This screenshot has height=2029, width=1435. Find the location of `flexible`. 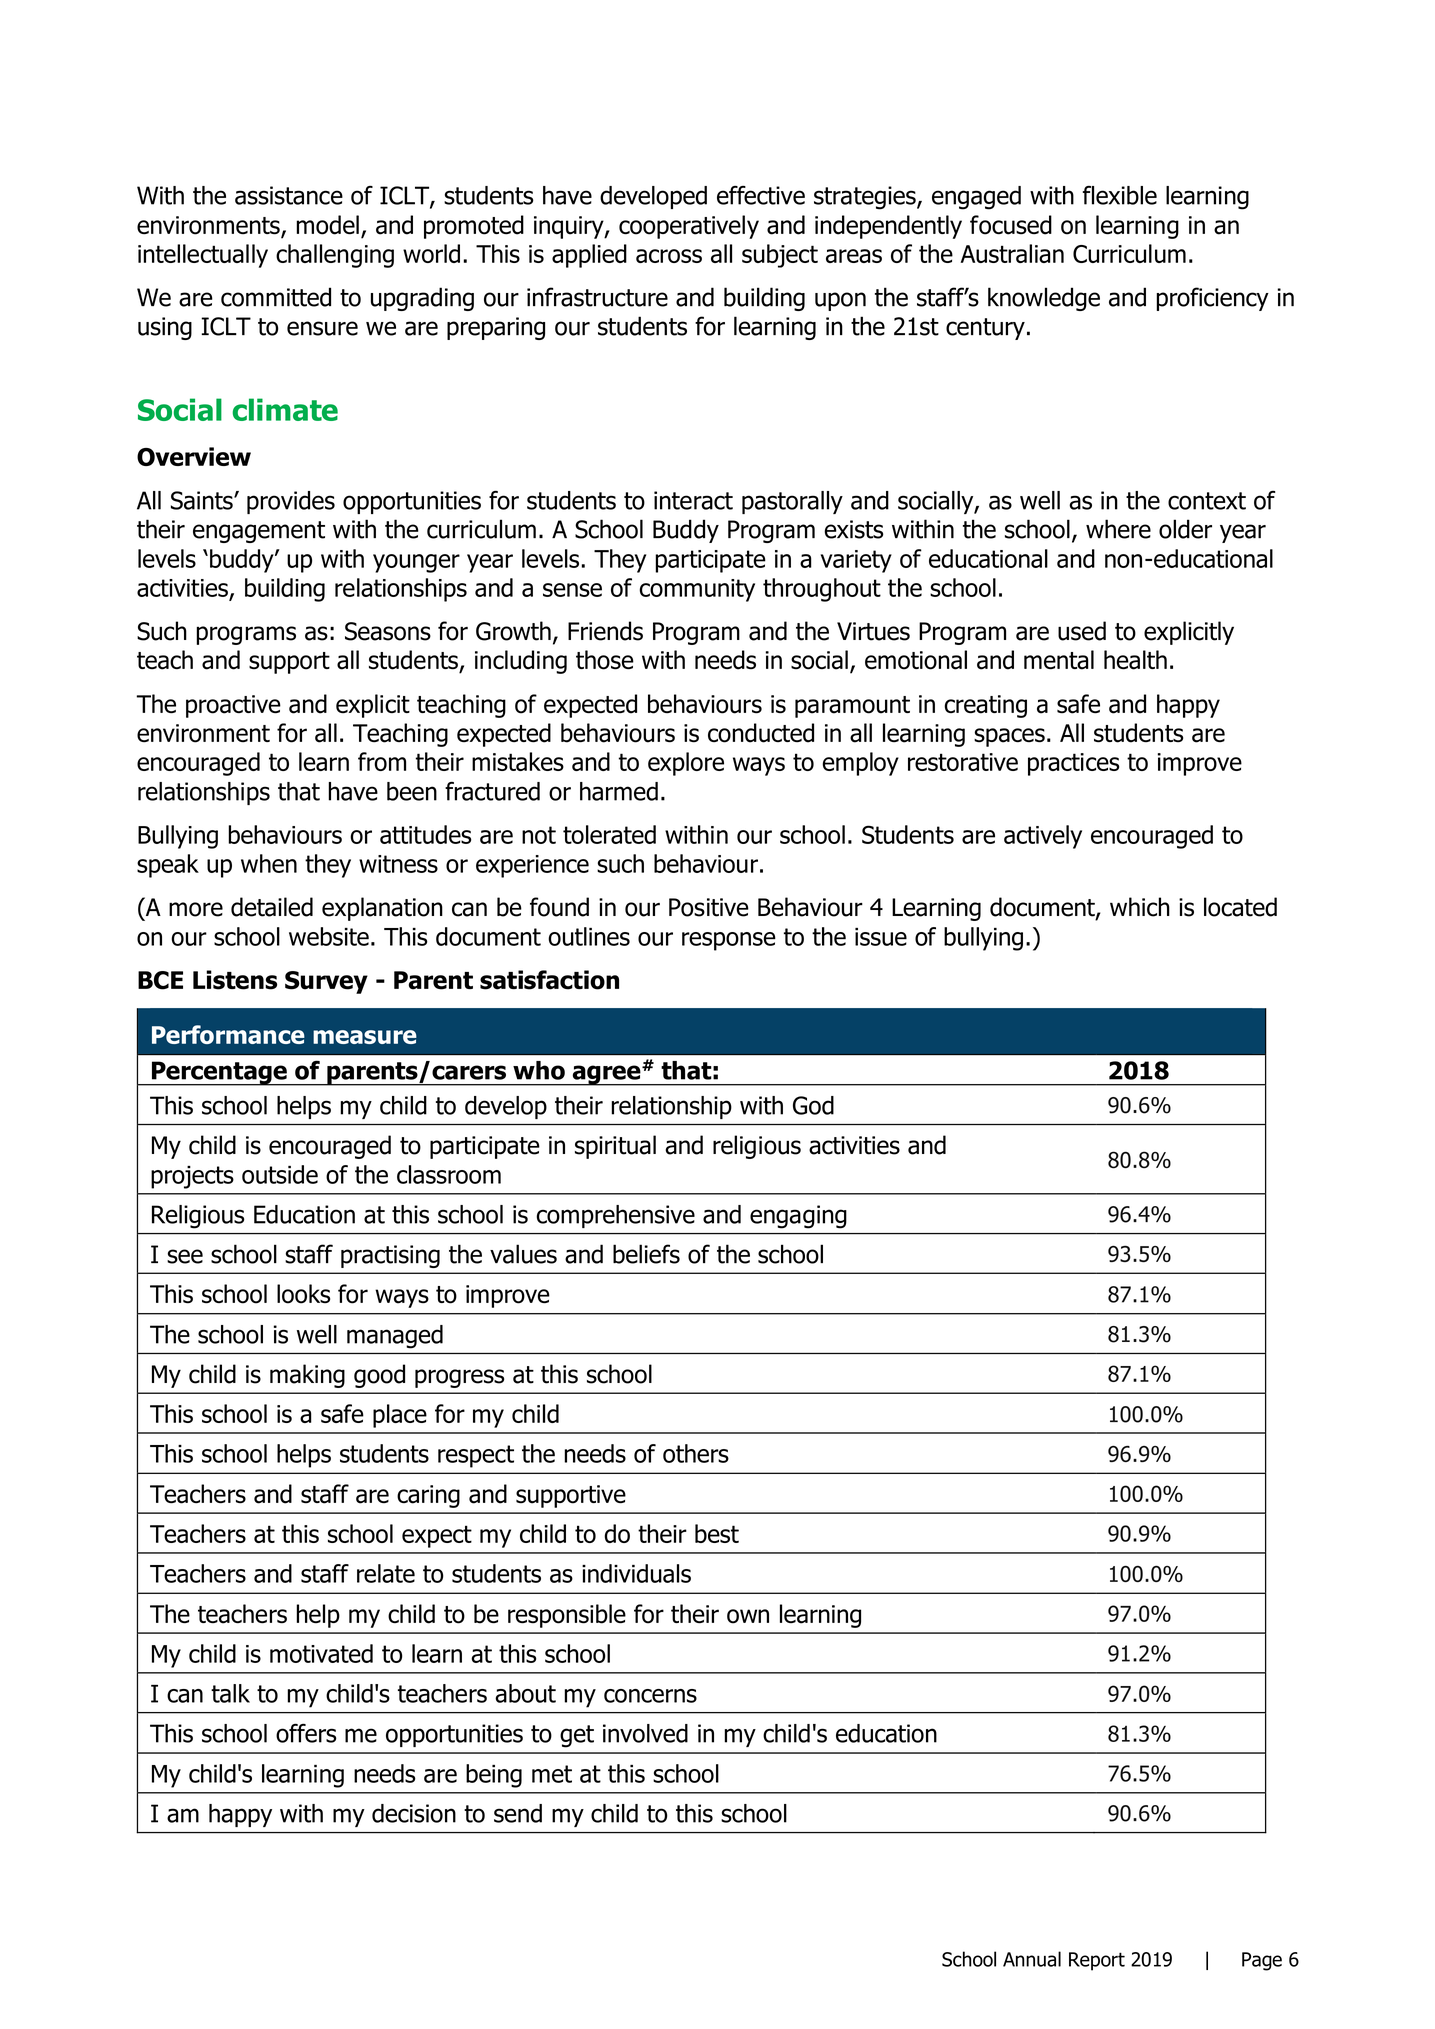

flexible is located at coordinates (1120, 195).
